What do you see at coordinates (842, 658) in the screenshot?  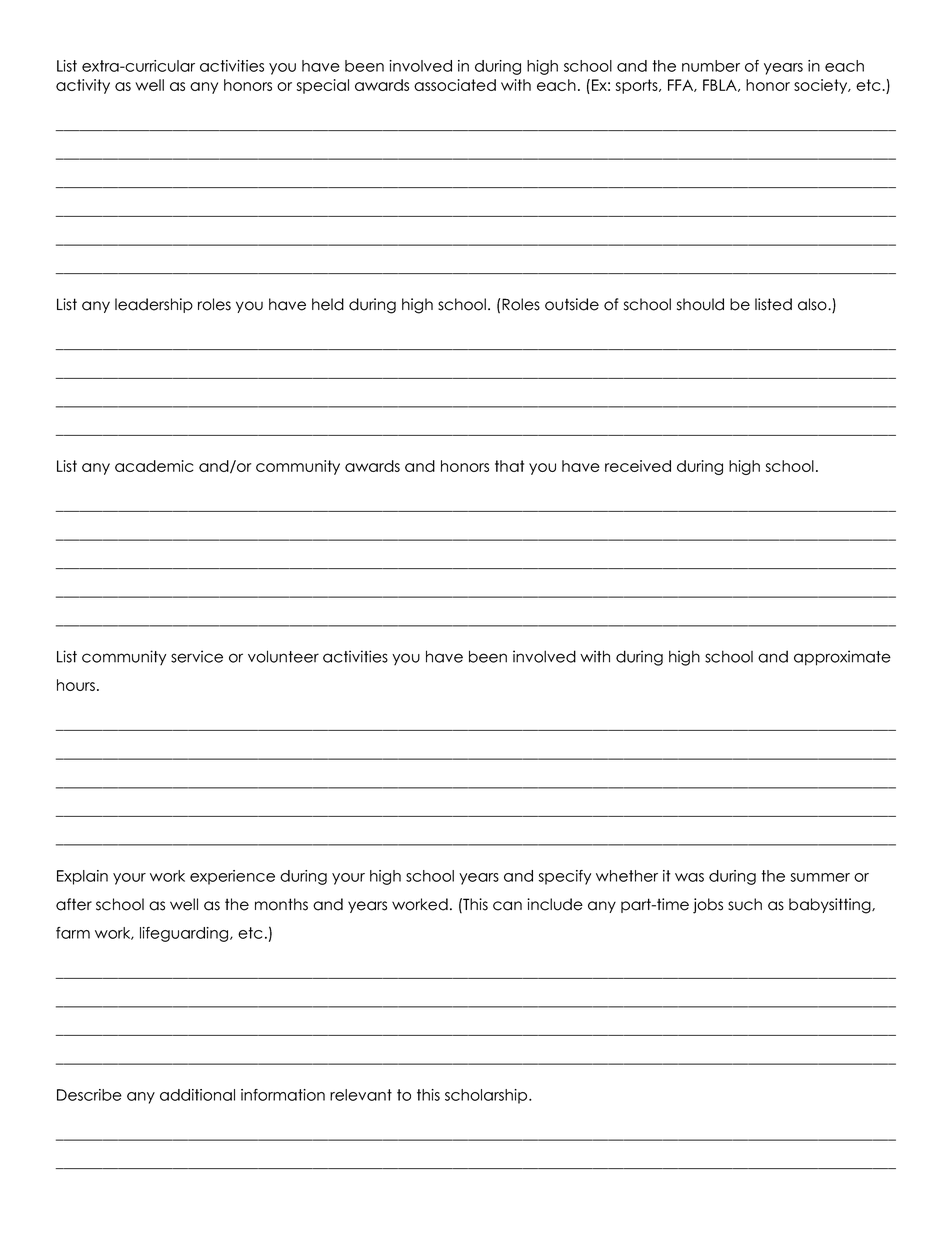 I see `approximate` at bounding box center [842, 658].
